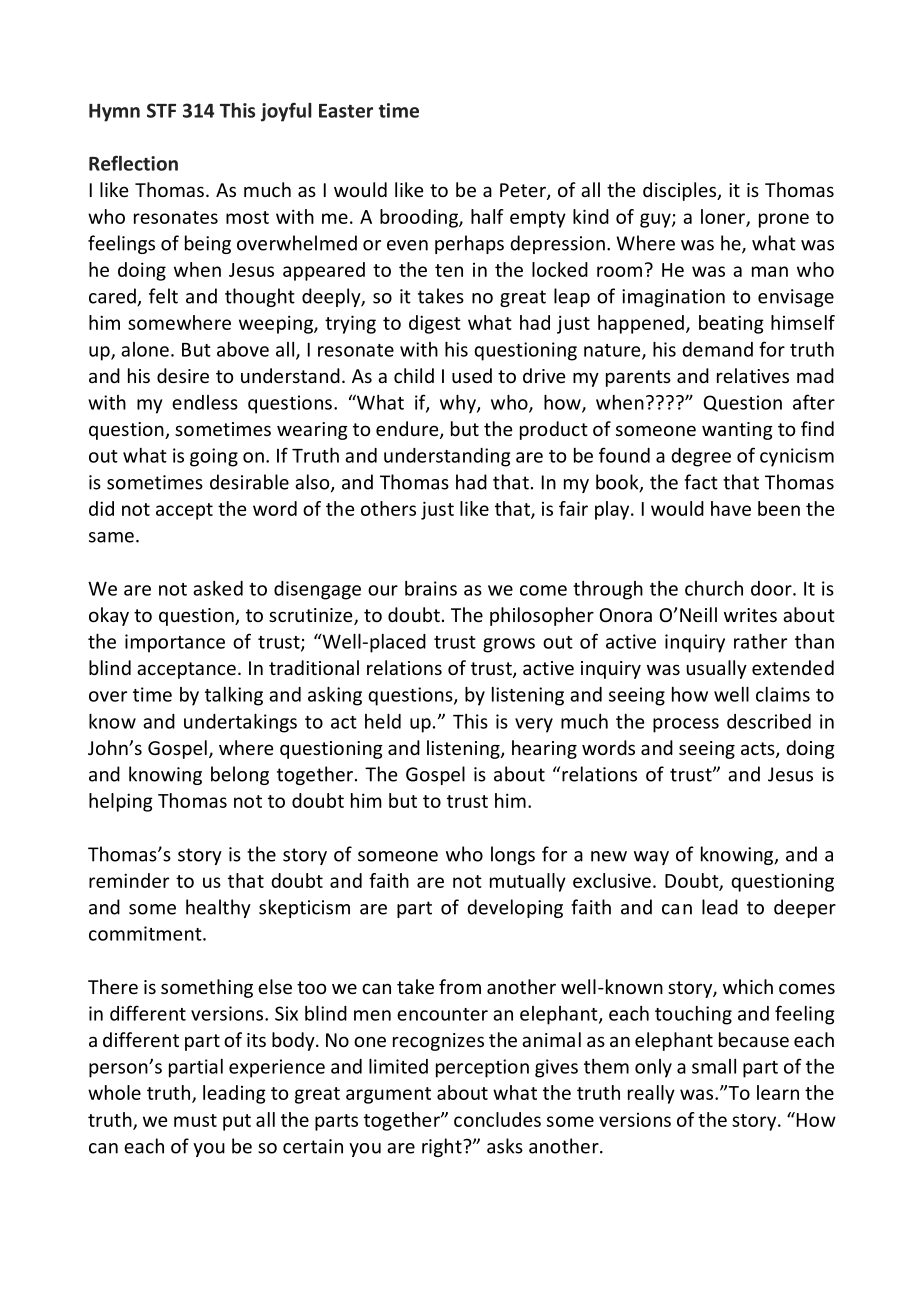  Describe the element at coordinates (195, 1120) in the document. I see `must` at that location.
